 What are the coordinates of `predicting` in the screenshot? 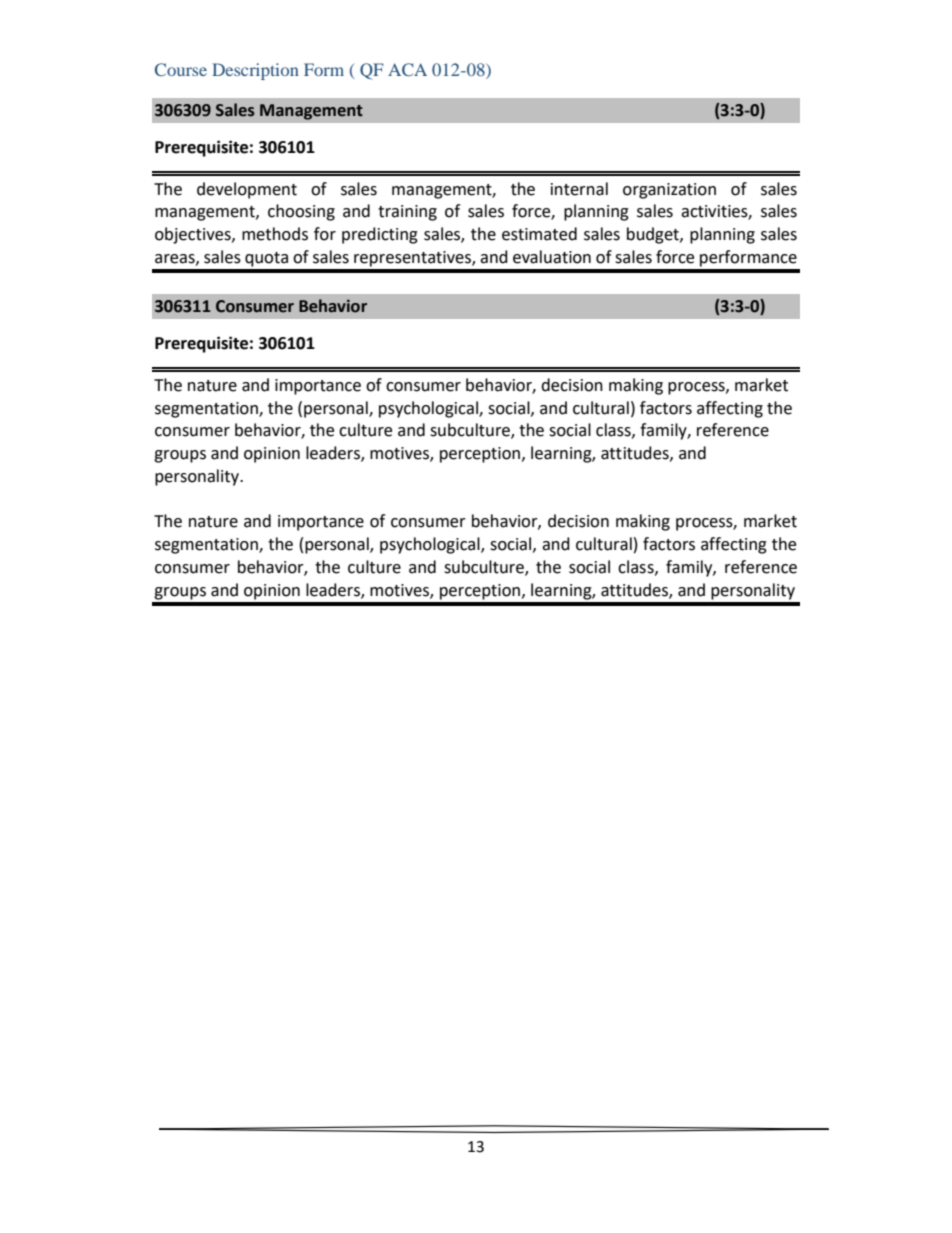 It's located at (380, 235).
